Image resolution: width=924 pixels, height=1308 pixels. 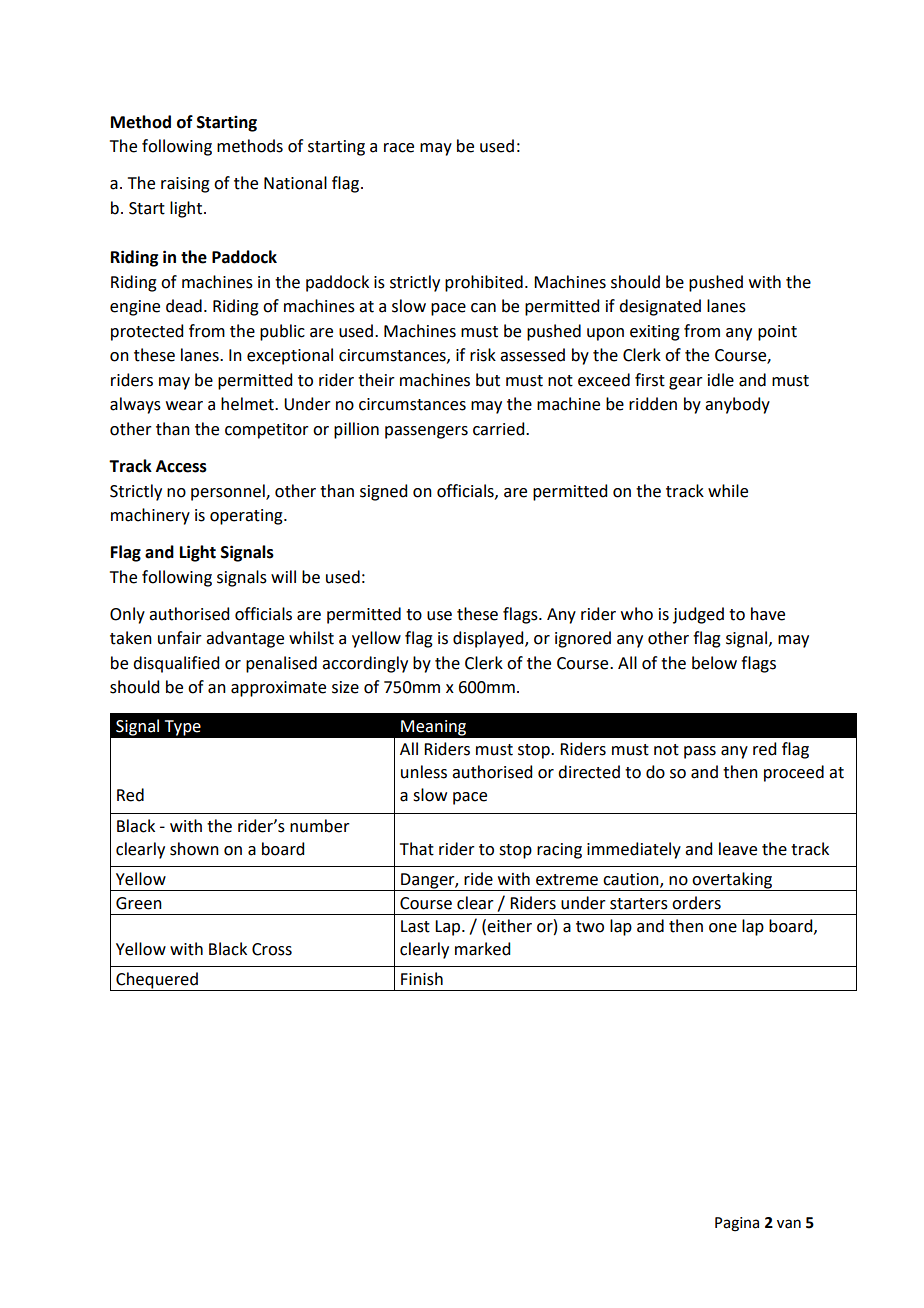 I want to click on shown, so click(x=194, y=849).
